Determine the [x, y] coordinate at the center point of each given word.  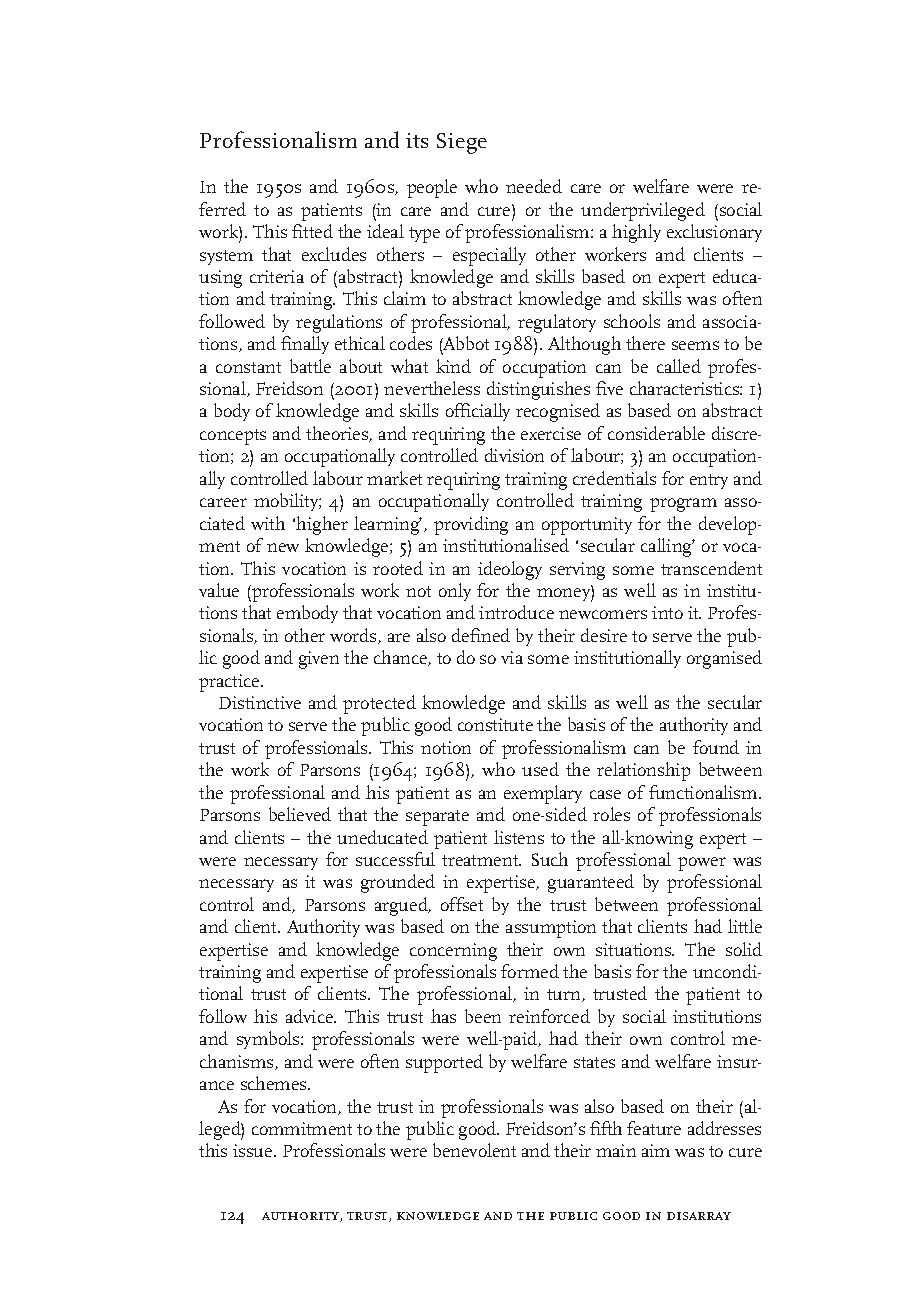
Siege [462, 143]
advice [311, 1016]
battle [310, 366]
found [716, 747]
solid [744, 949]
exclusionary [714, 233]
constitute [495, 724]
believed [300, 814]
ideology [510, 570]
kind [453, 366]
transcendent [711, 568]
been [483, 1016]
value [219, 590]
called [679, 366]
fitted [312, 231]
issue [254, 1150]
